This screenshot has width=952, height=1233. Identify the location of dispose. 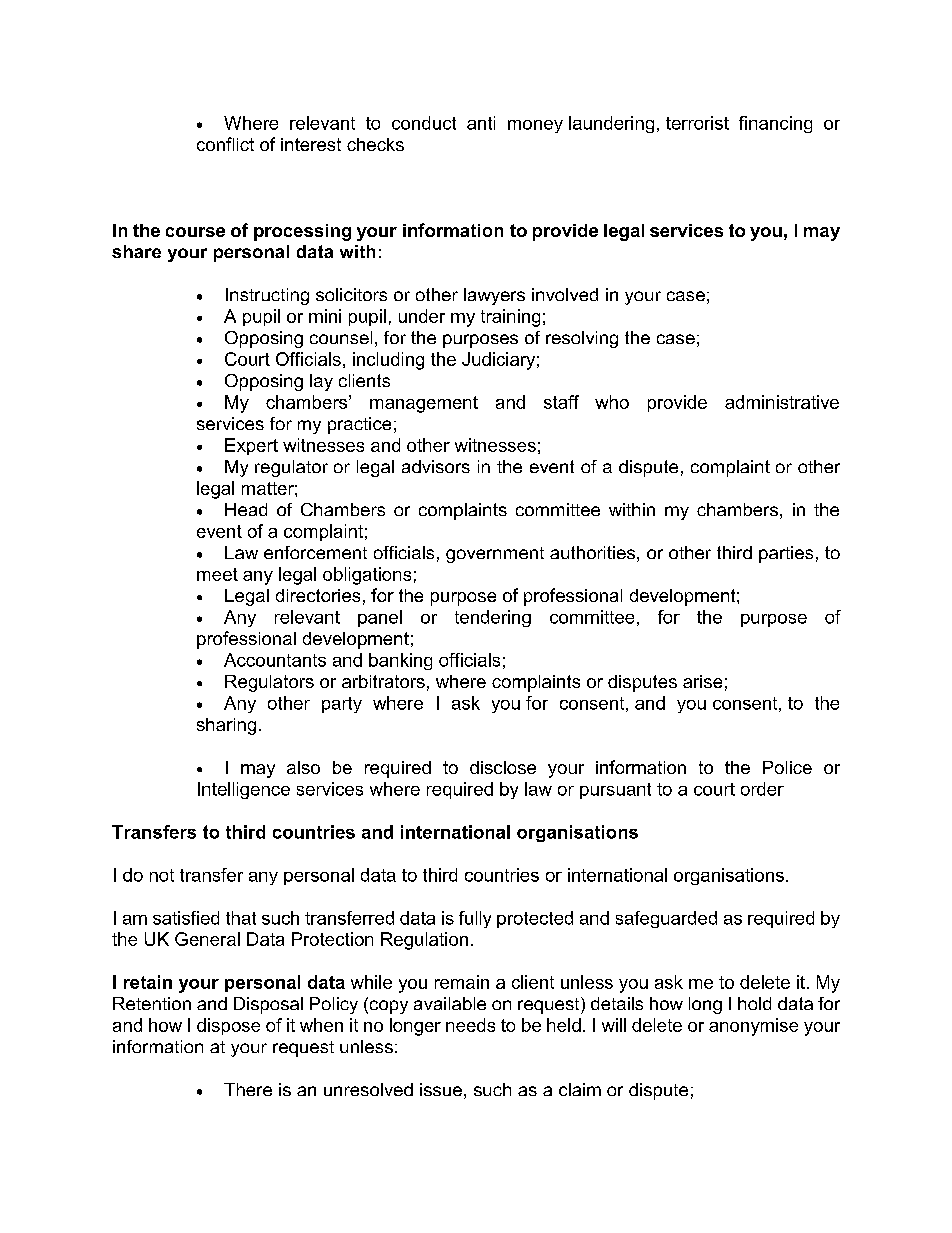
(228, 1026).
